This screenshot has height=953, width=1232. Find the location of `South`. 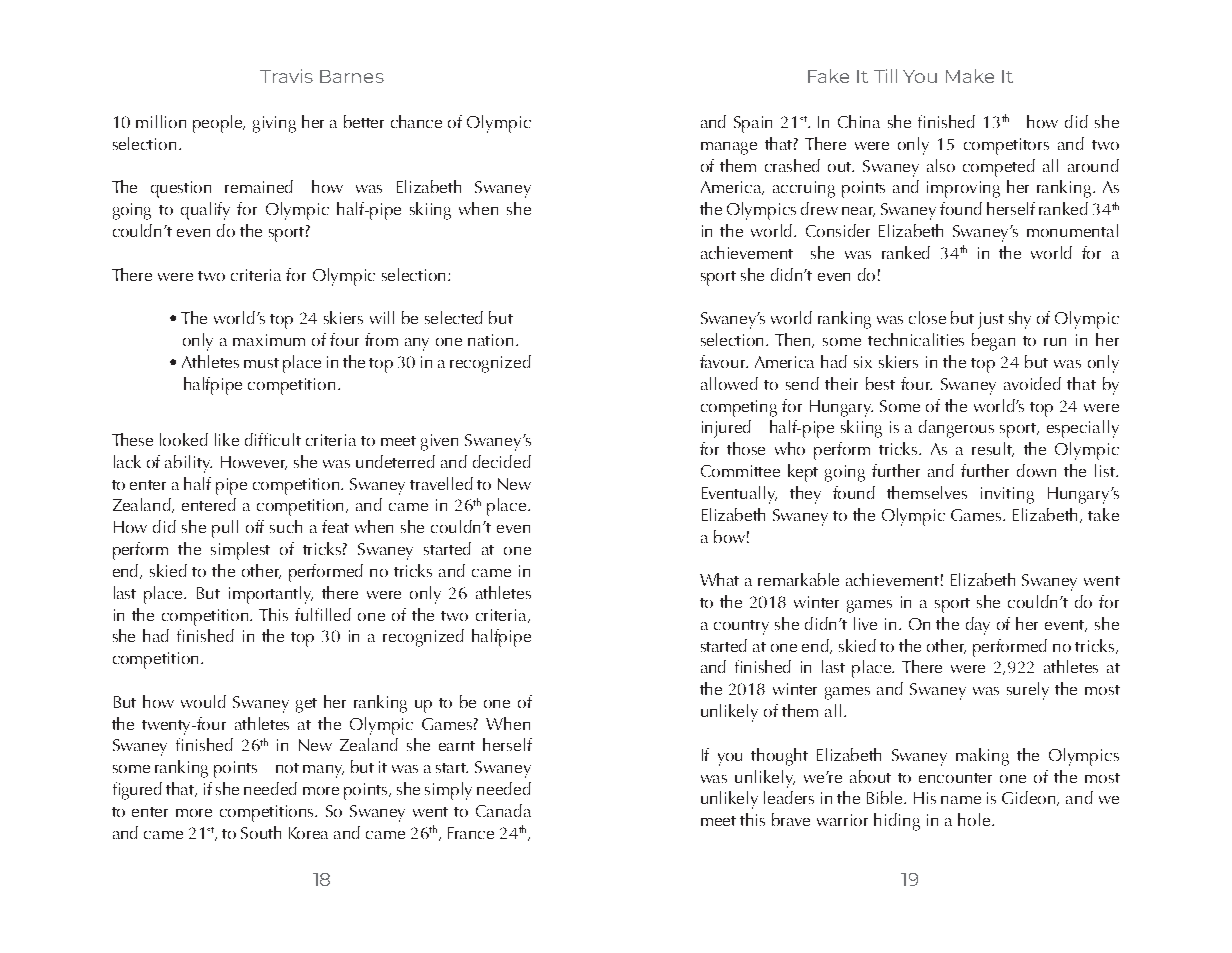

South is located at coordinates (261, 832).
